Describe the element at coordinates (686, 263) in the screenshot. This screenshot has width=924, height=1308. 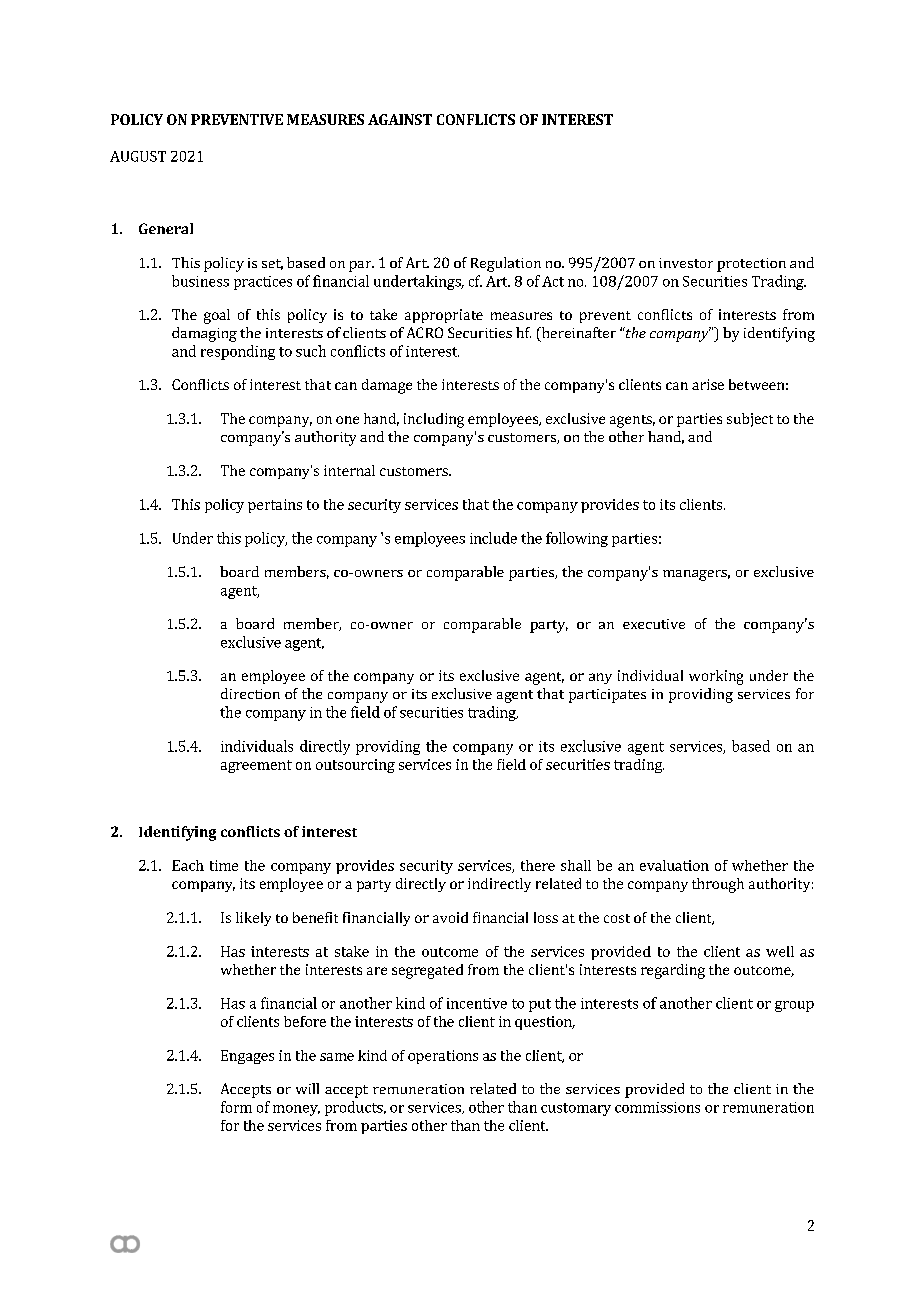
I see `investor` at that location.
